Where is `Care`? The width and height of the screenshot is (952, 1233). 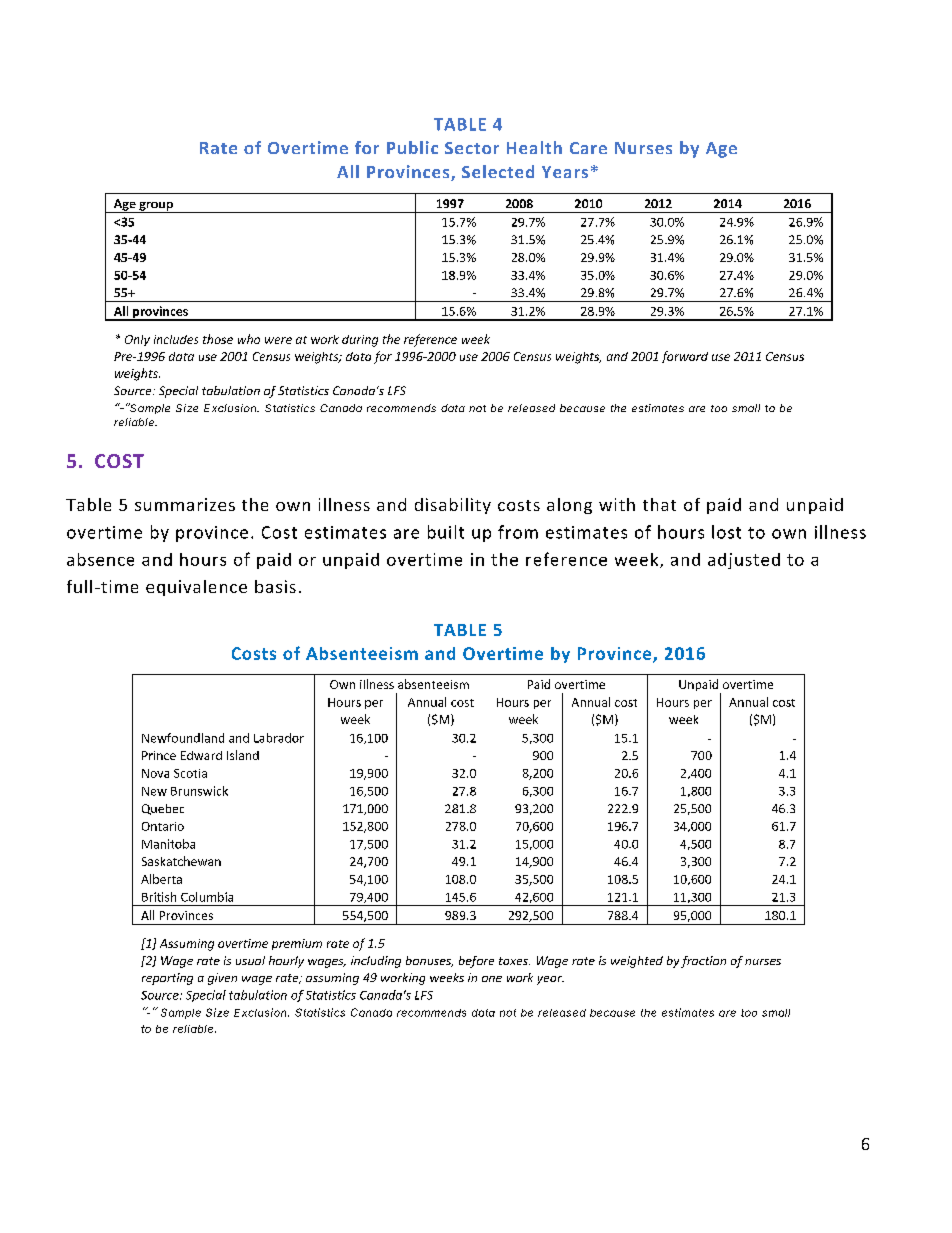 Care is located at coordinates (588, 148).
